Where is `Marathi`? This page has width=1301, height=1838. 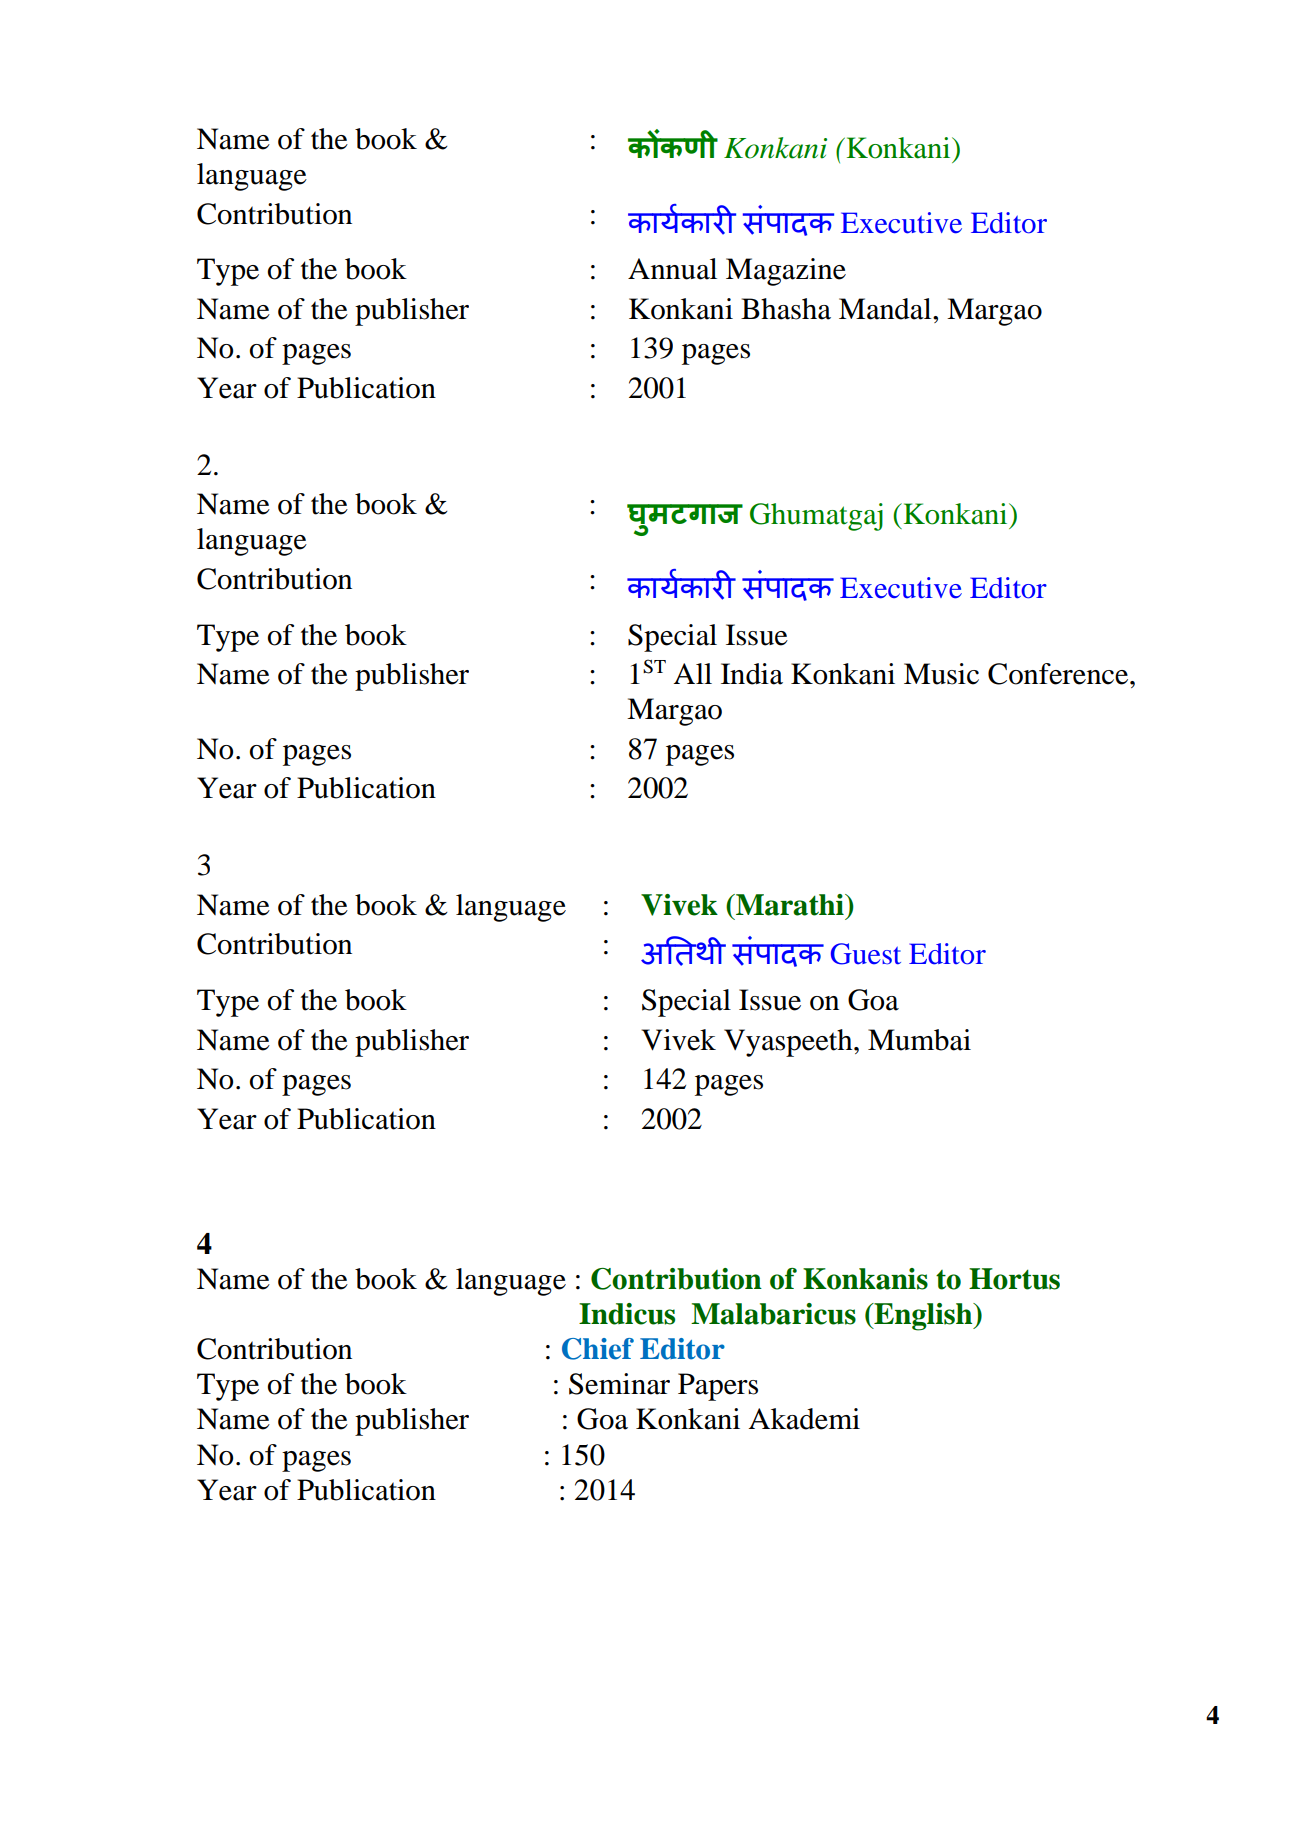 Marathi is located at coordinates (790, 905).
